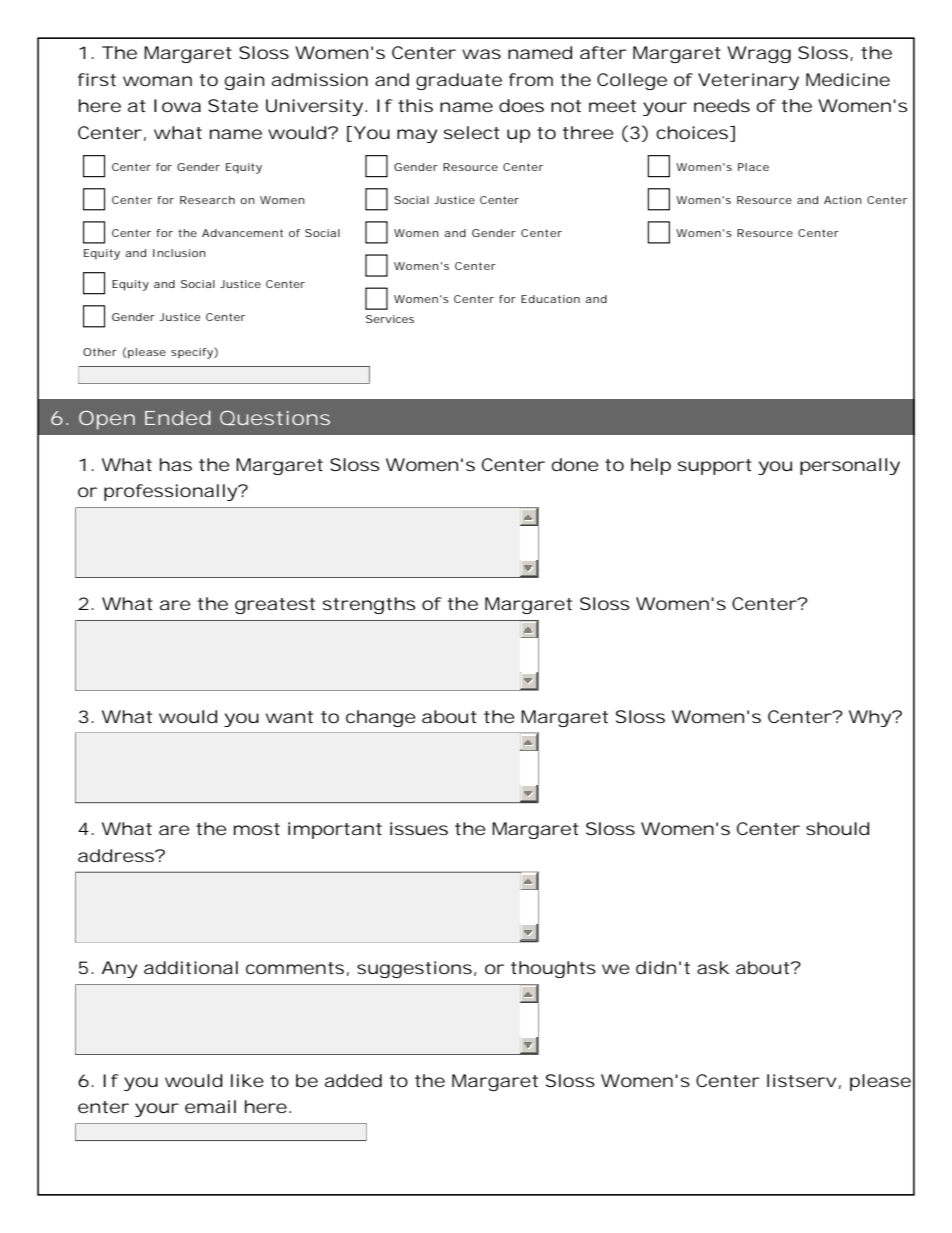 The height and width of the page is (1233, 952). I want to click on woman, so click(157, 81).
